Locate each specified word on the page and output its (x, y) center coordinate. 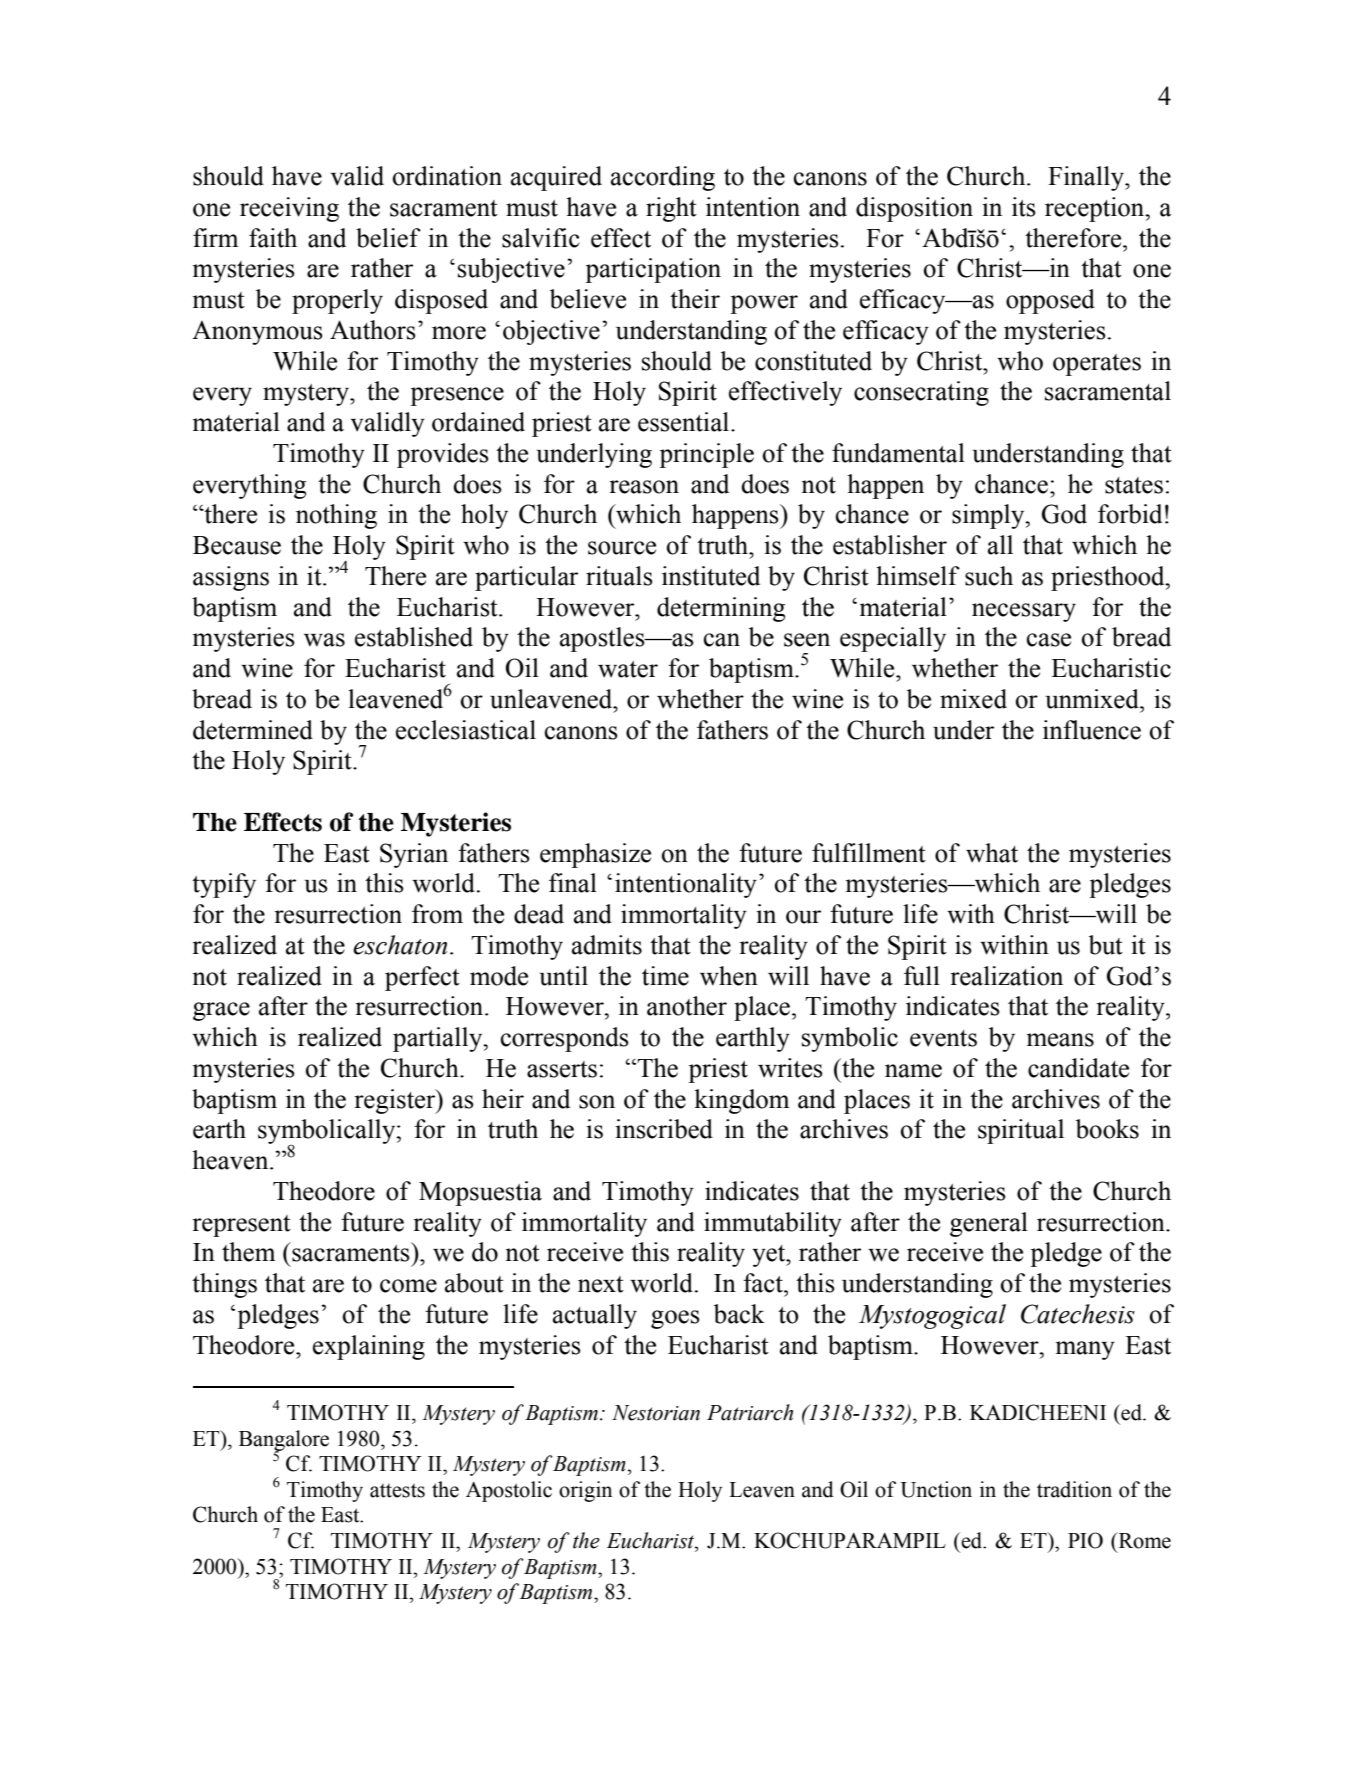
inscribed (664, 1129)
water (628, 669)
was (324, 640)
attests (397, 1491)
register (396, 1101)
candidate (1078, 1068)
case (1049, 640)
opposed (1050, 301)
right (671, 209)
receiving (289, 209)
